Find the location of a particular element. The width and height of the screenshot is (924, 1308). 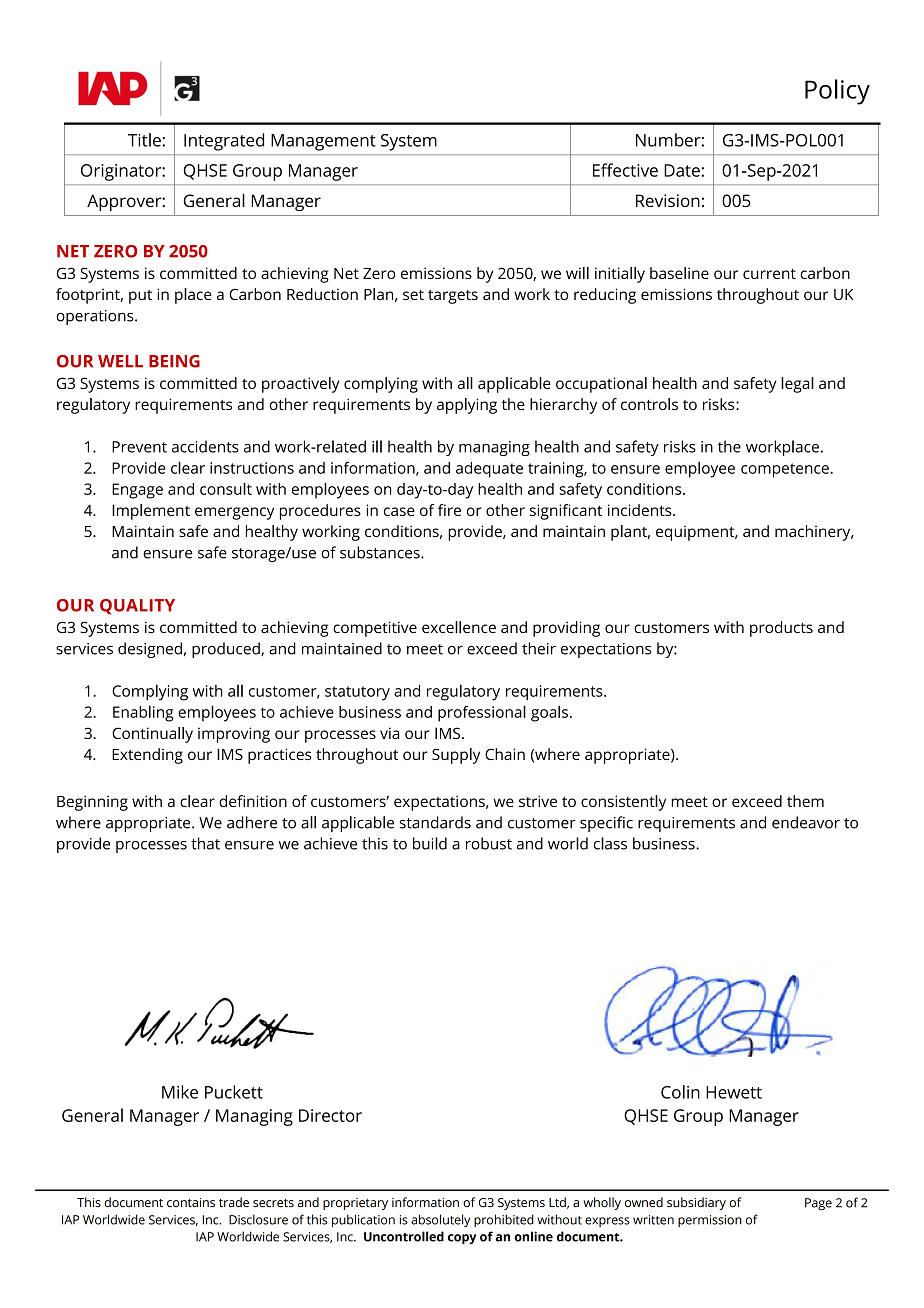

products is located at coordinates (781, 629).
